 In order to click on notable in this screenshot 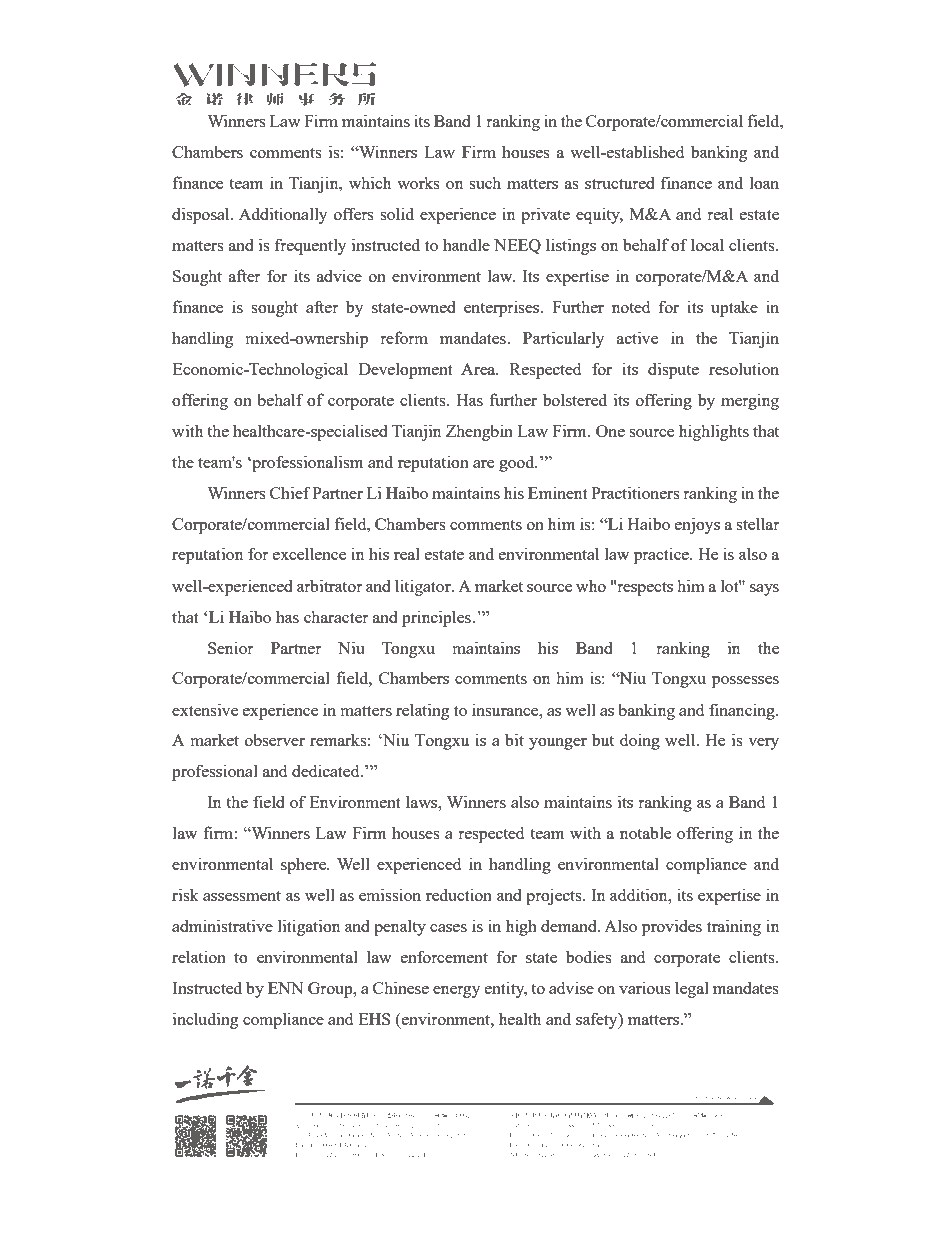, I will do `click(645, 832)`.
